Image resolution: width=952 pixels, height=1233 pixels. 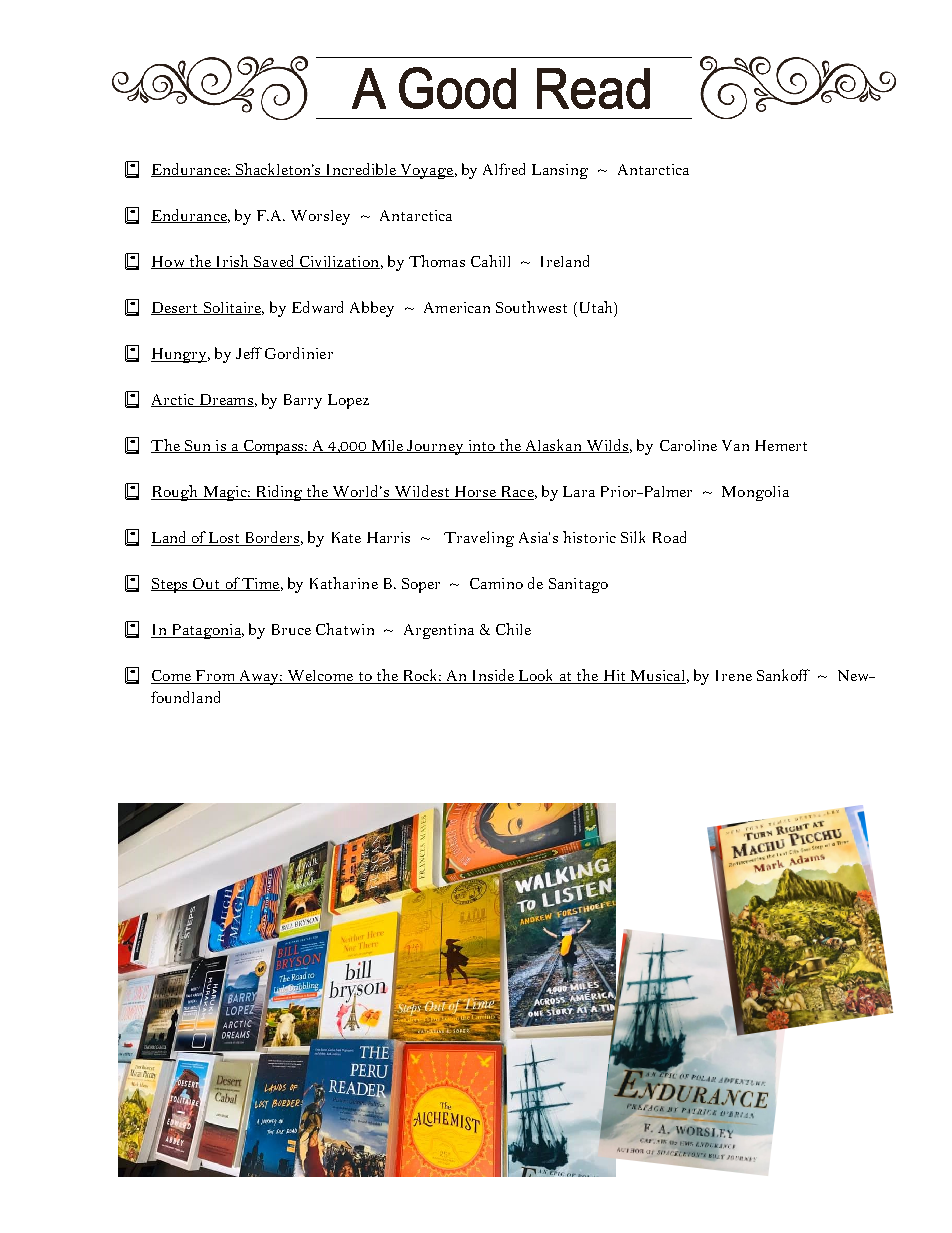 I want to click on Worsley, so click(x=320, y=217).
